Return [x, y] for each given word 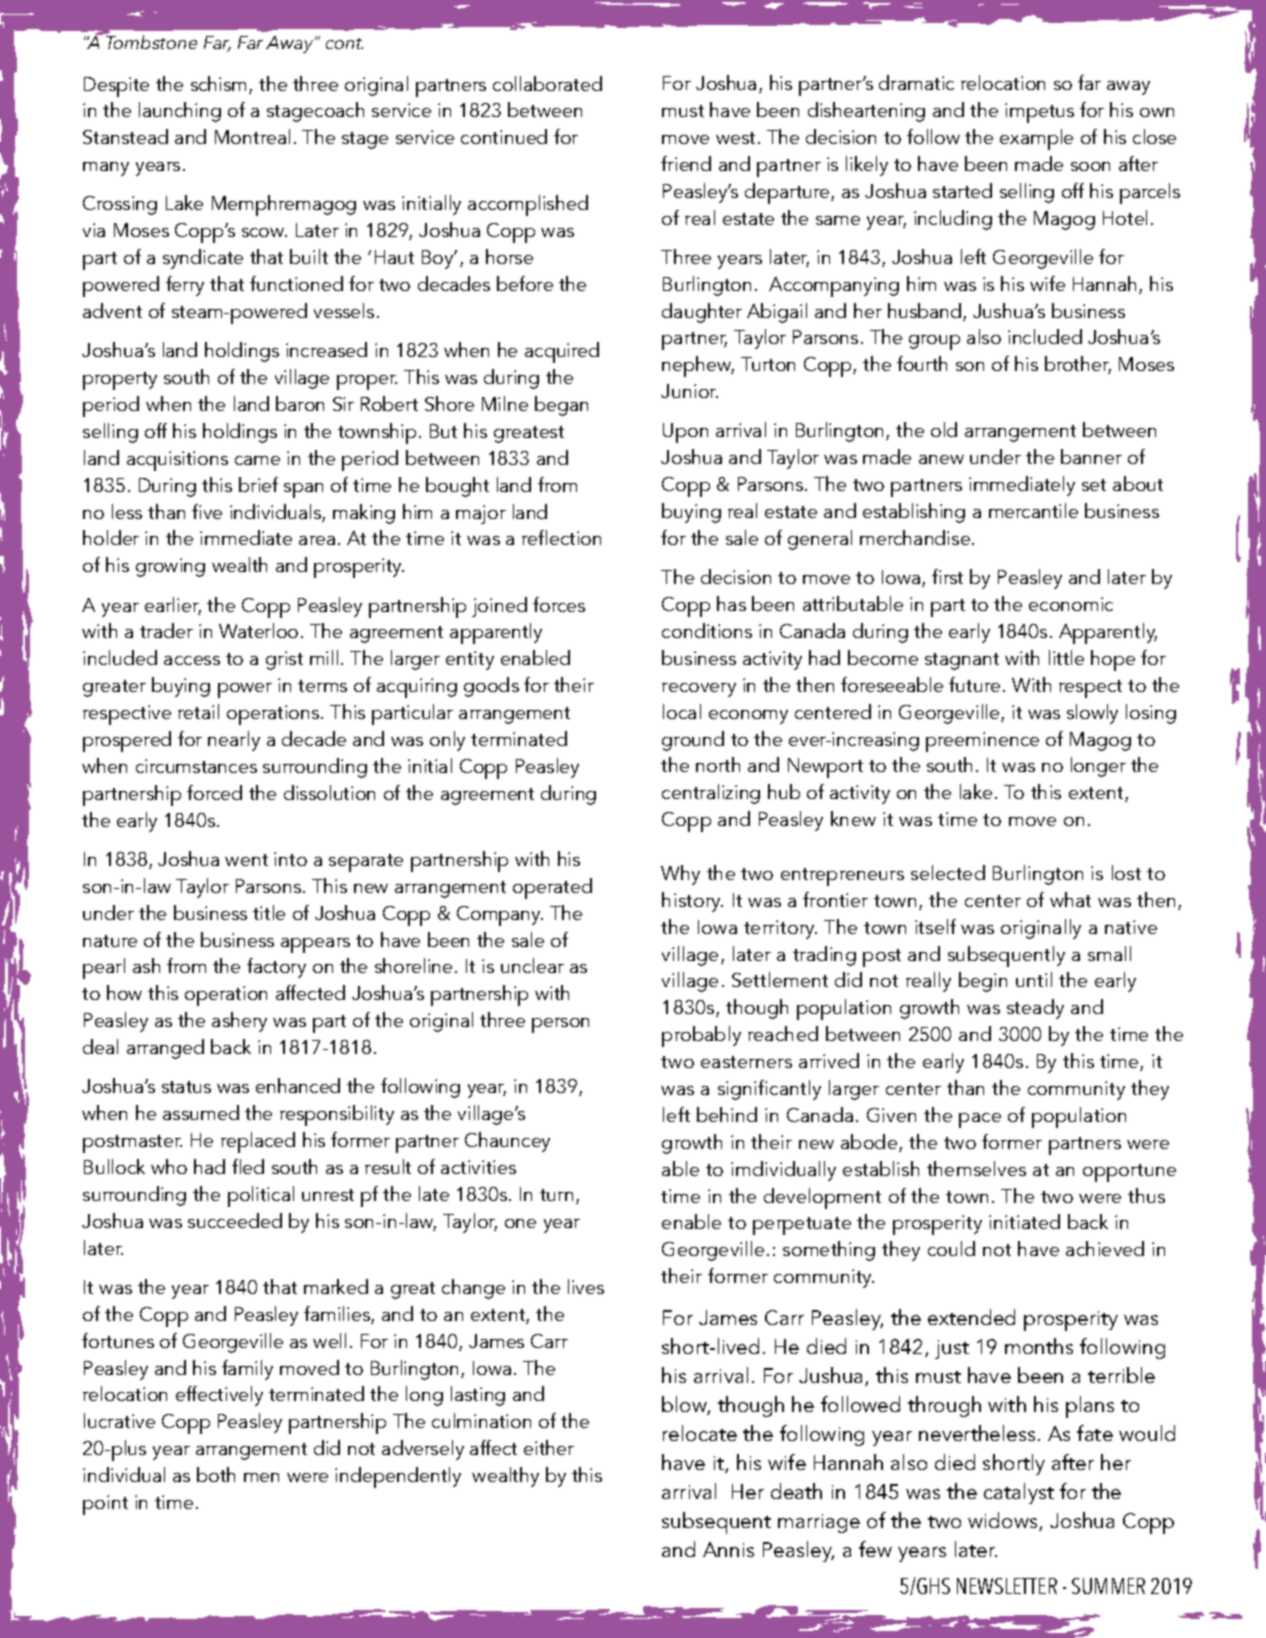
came [257, 460]
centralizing [711, 794]
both [216, 1474]
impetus [1039, 113]
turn [556, 1195]
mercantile [1033, 510]
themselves [976, 1168]
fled [248, 1166]
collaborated [547, 83]
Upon [685, 433]
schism [220, 85]
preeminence [982, 742]
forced [214, 792]
